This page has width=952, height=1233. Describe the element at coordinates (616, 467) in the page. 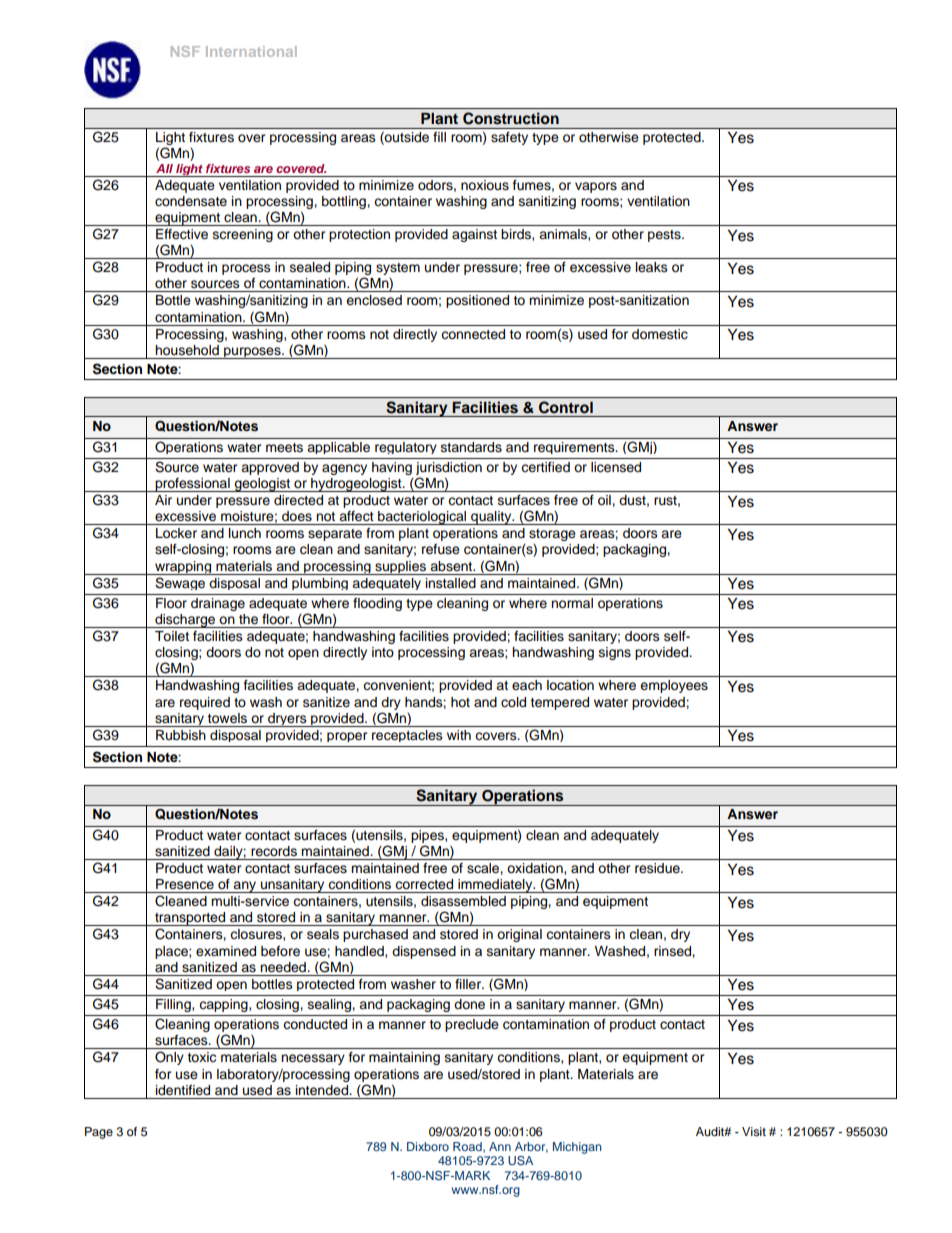

I see `licensed` at that location.
